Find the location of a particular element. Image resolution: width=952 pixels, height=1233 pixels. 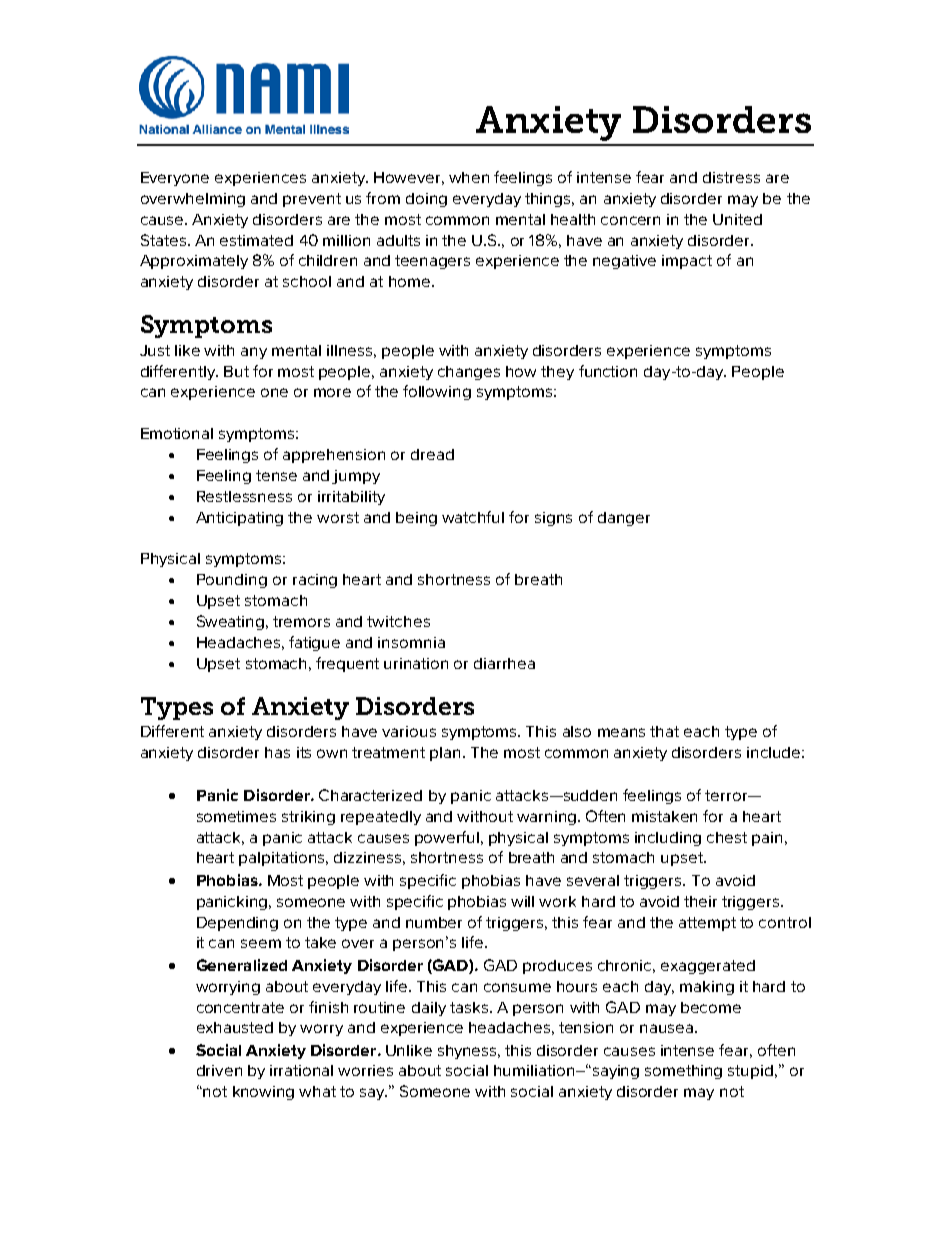

Sweating is located at coordinates (232, 622).
